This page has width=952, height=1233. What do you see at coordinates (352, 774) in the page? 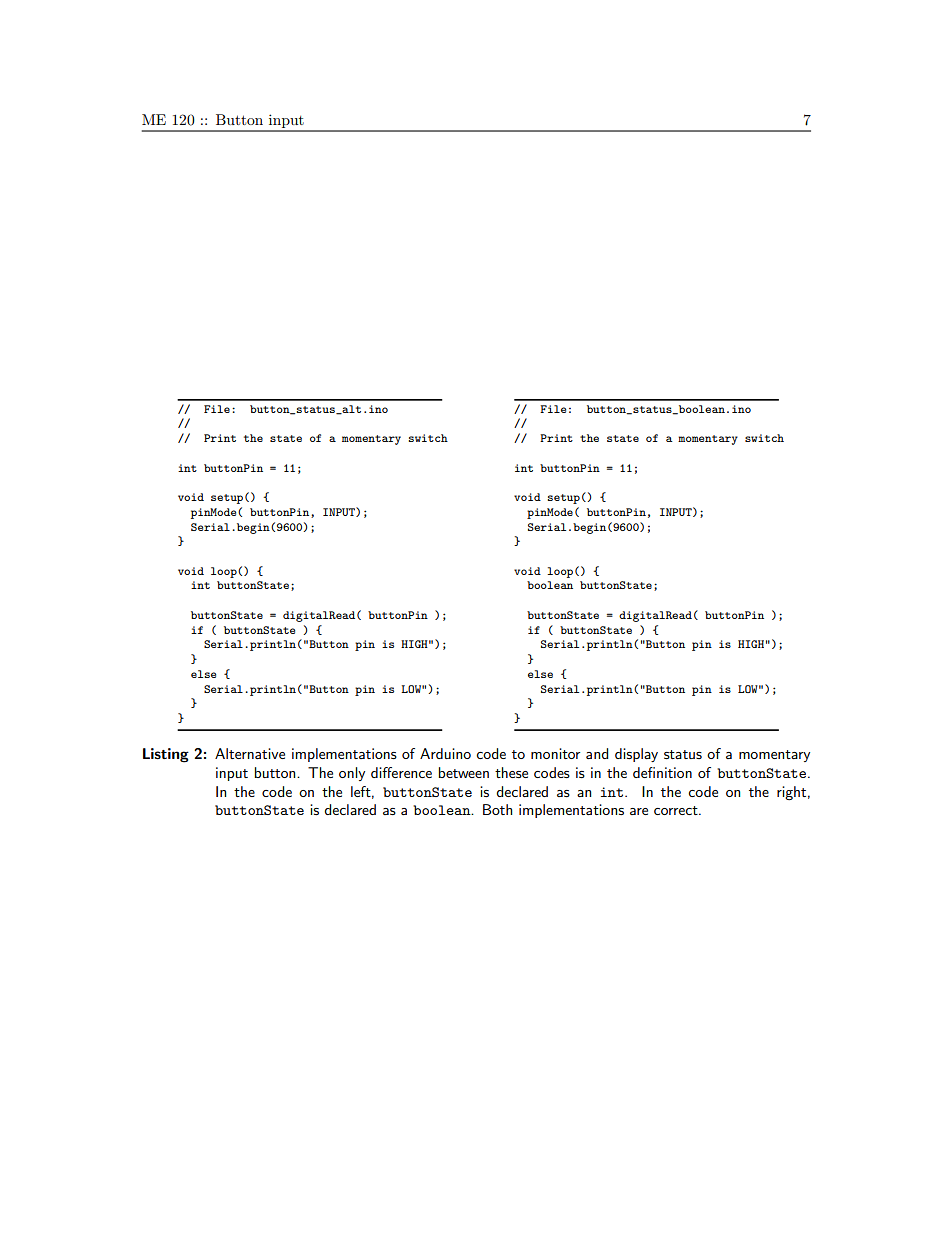
I see `only` at bounding box center [352, 774].
